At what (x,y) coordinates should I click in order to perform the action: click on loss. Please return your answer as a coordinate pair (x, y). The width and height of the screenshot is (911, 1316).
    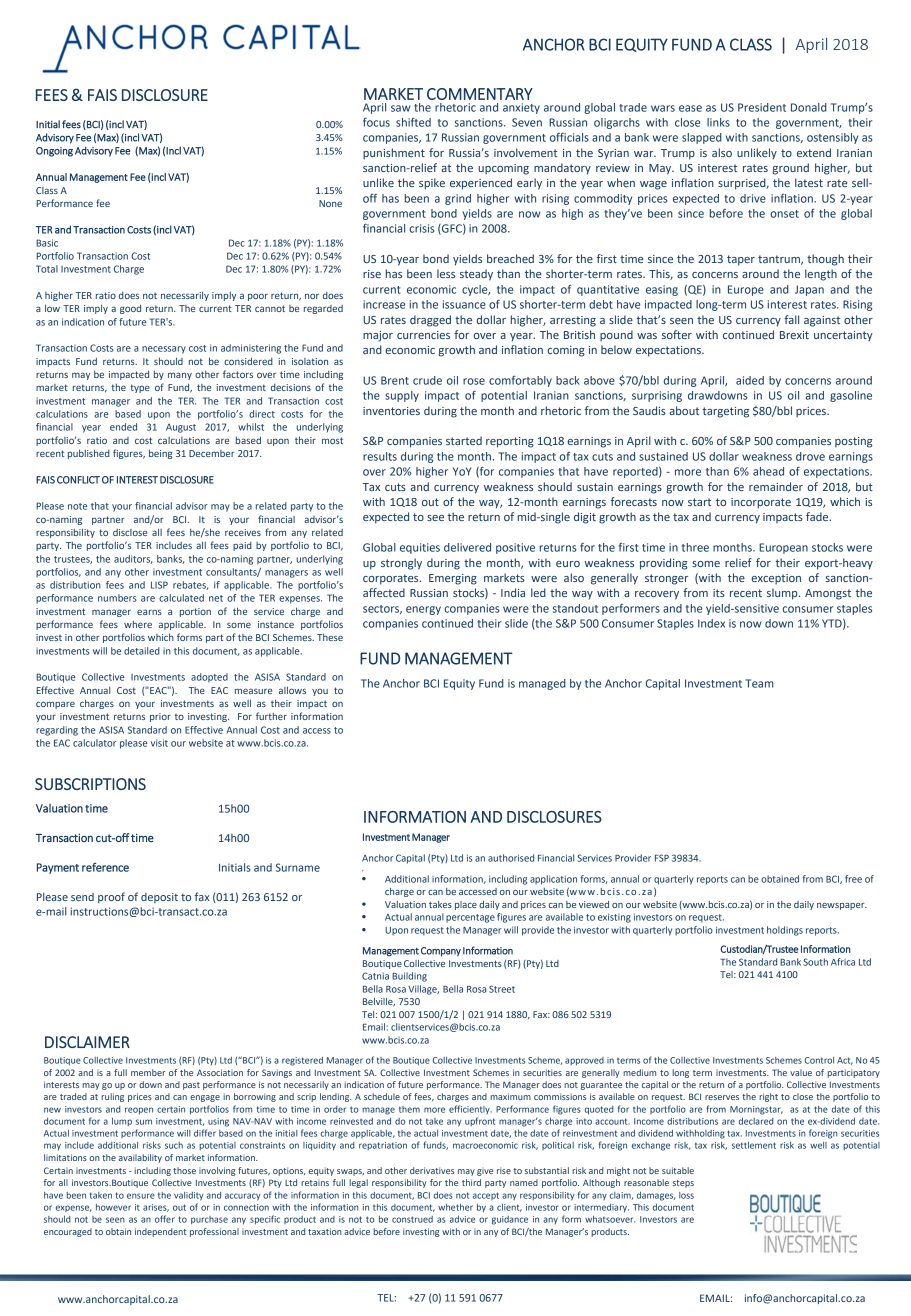
    Looking at the image, I should click on (686, 1195).
